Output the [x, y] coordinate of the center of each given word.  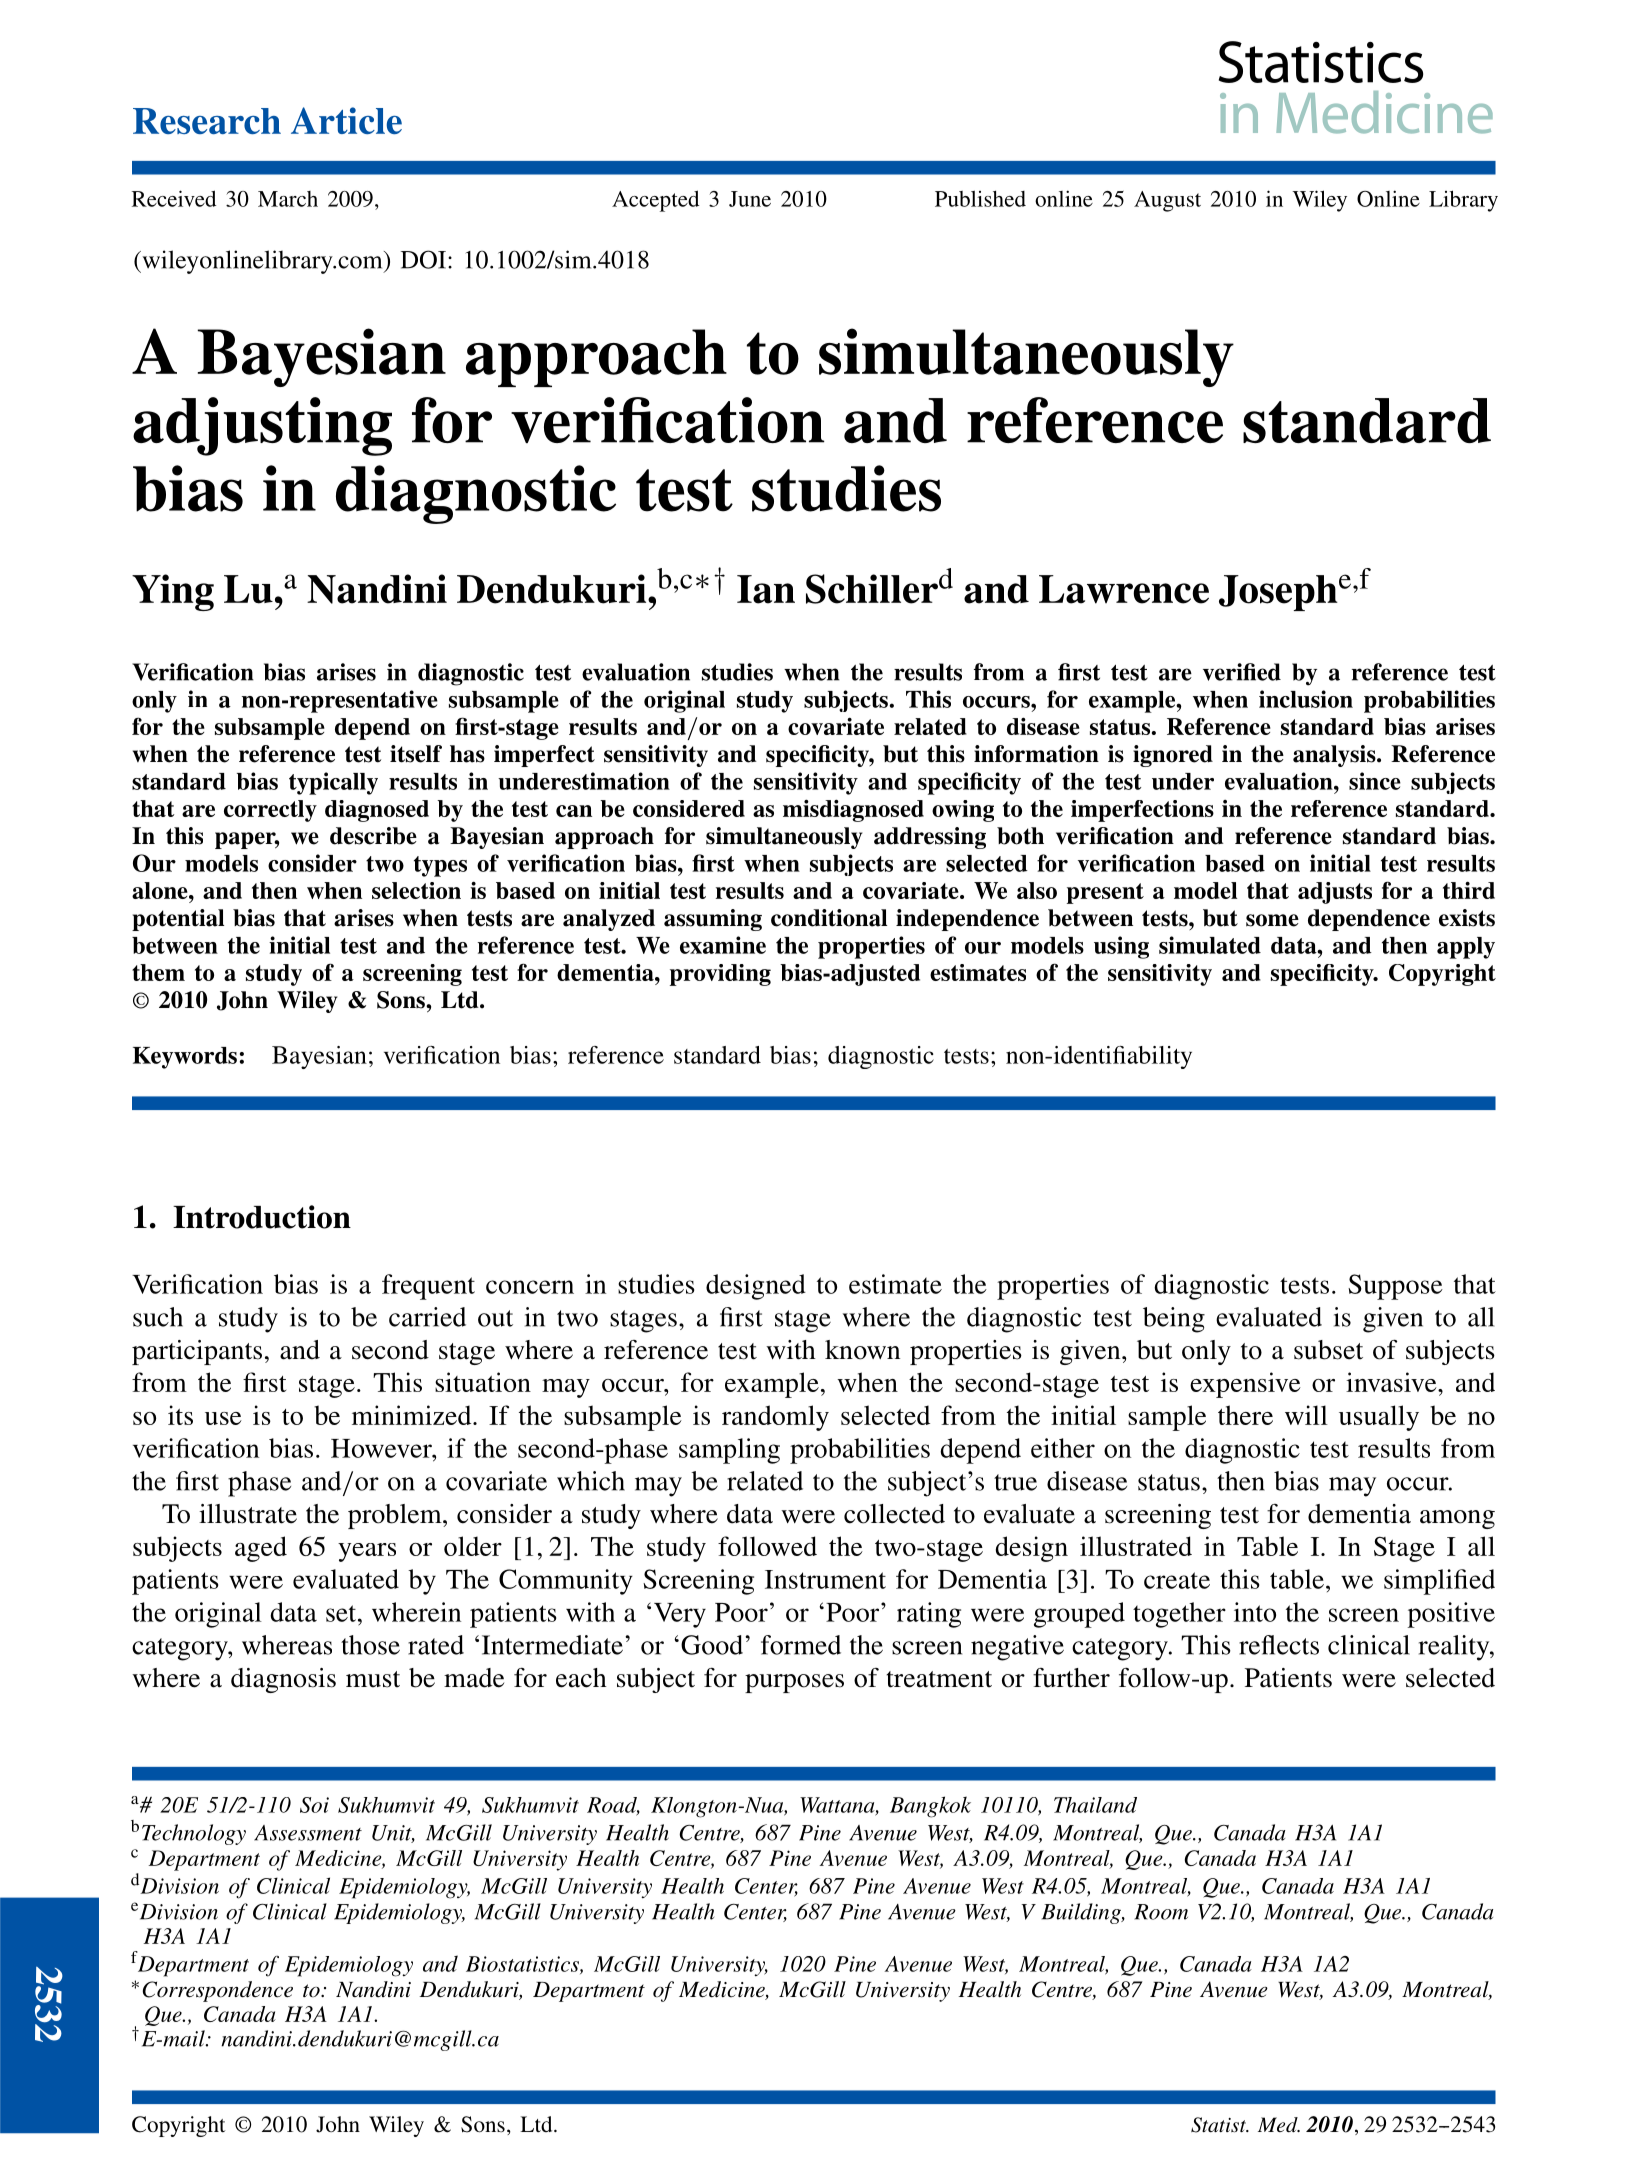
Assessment [308, 1833]
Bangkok [930, 1807]
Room [1161, 1912]
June [750, 199]
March [288, 199]
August [1167, 201]
